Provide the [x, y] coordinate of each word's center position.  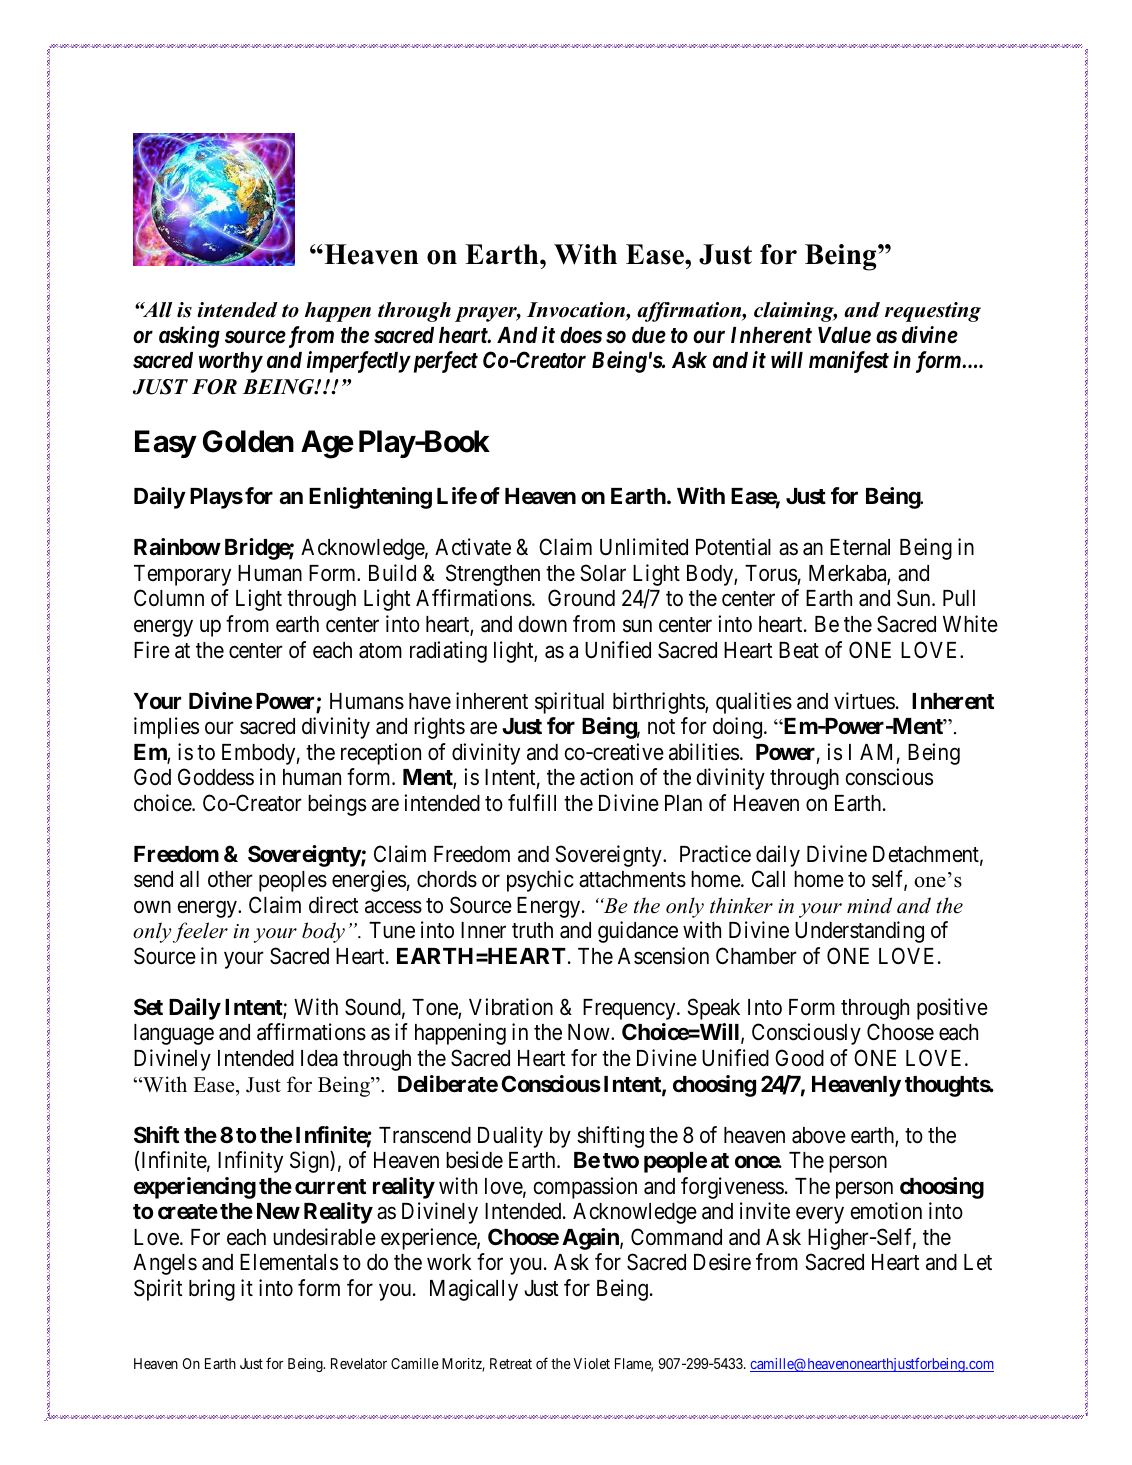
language [174, 1034]
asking [189, 337]
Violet [591, 1363]
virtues [864, 701]
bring [212, 1290]
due [649, 335]
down [543, 624]
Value [844, 335]
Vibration [511, 1007]
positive [952, 1009]
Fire [152, 650]
